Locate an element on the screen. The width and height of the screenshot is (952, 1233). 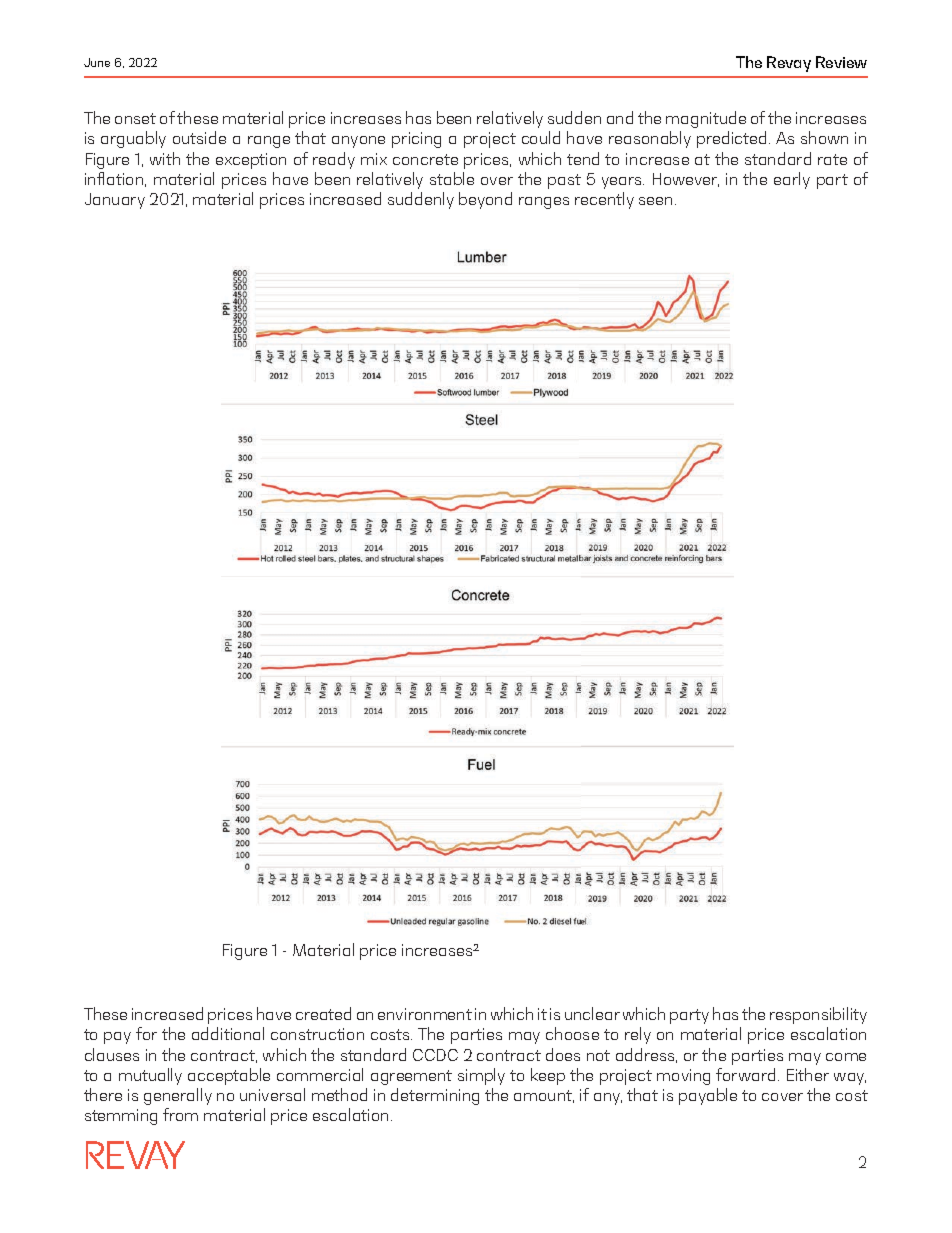
onset is located at coordinates (135, 118).
